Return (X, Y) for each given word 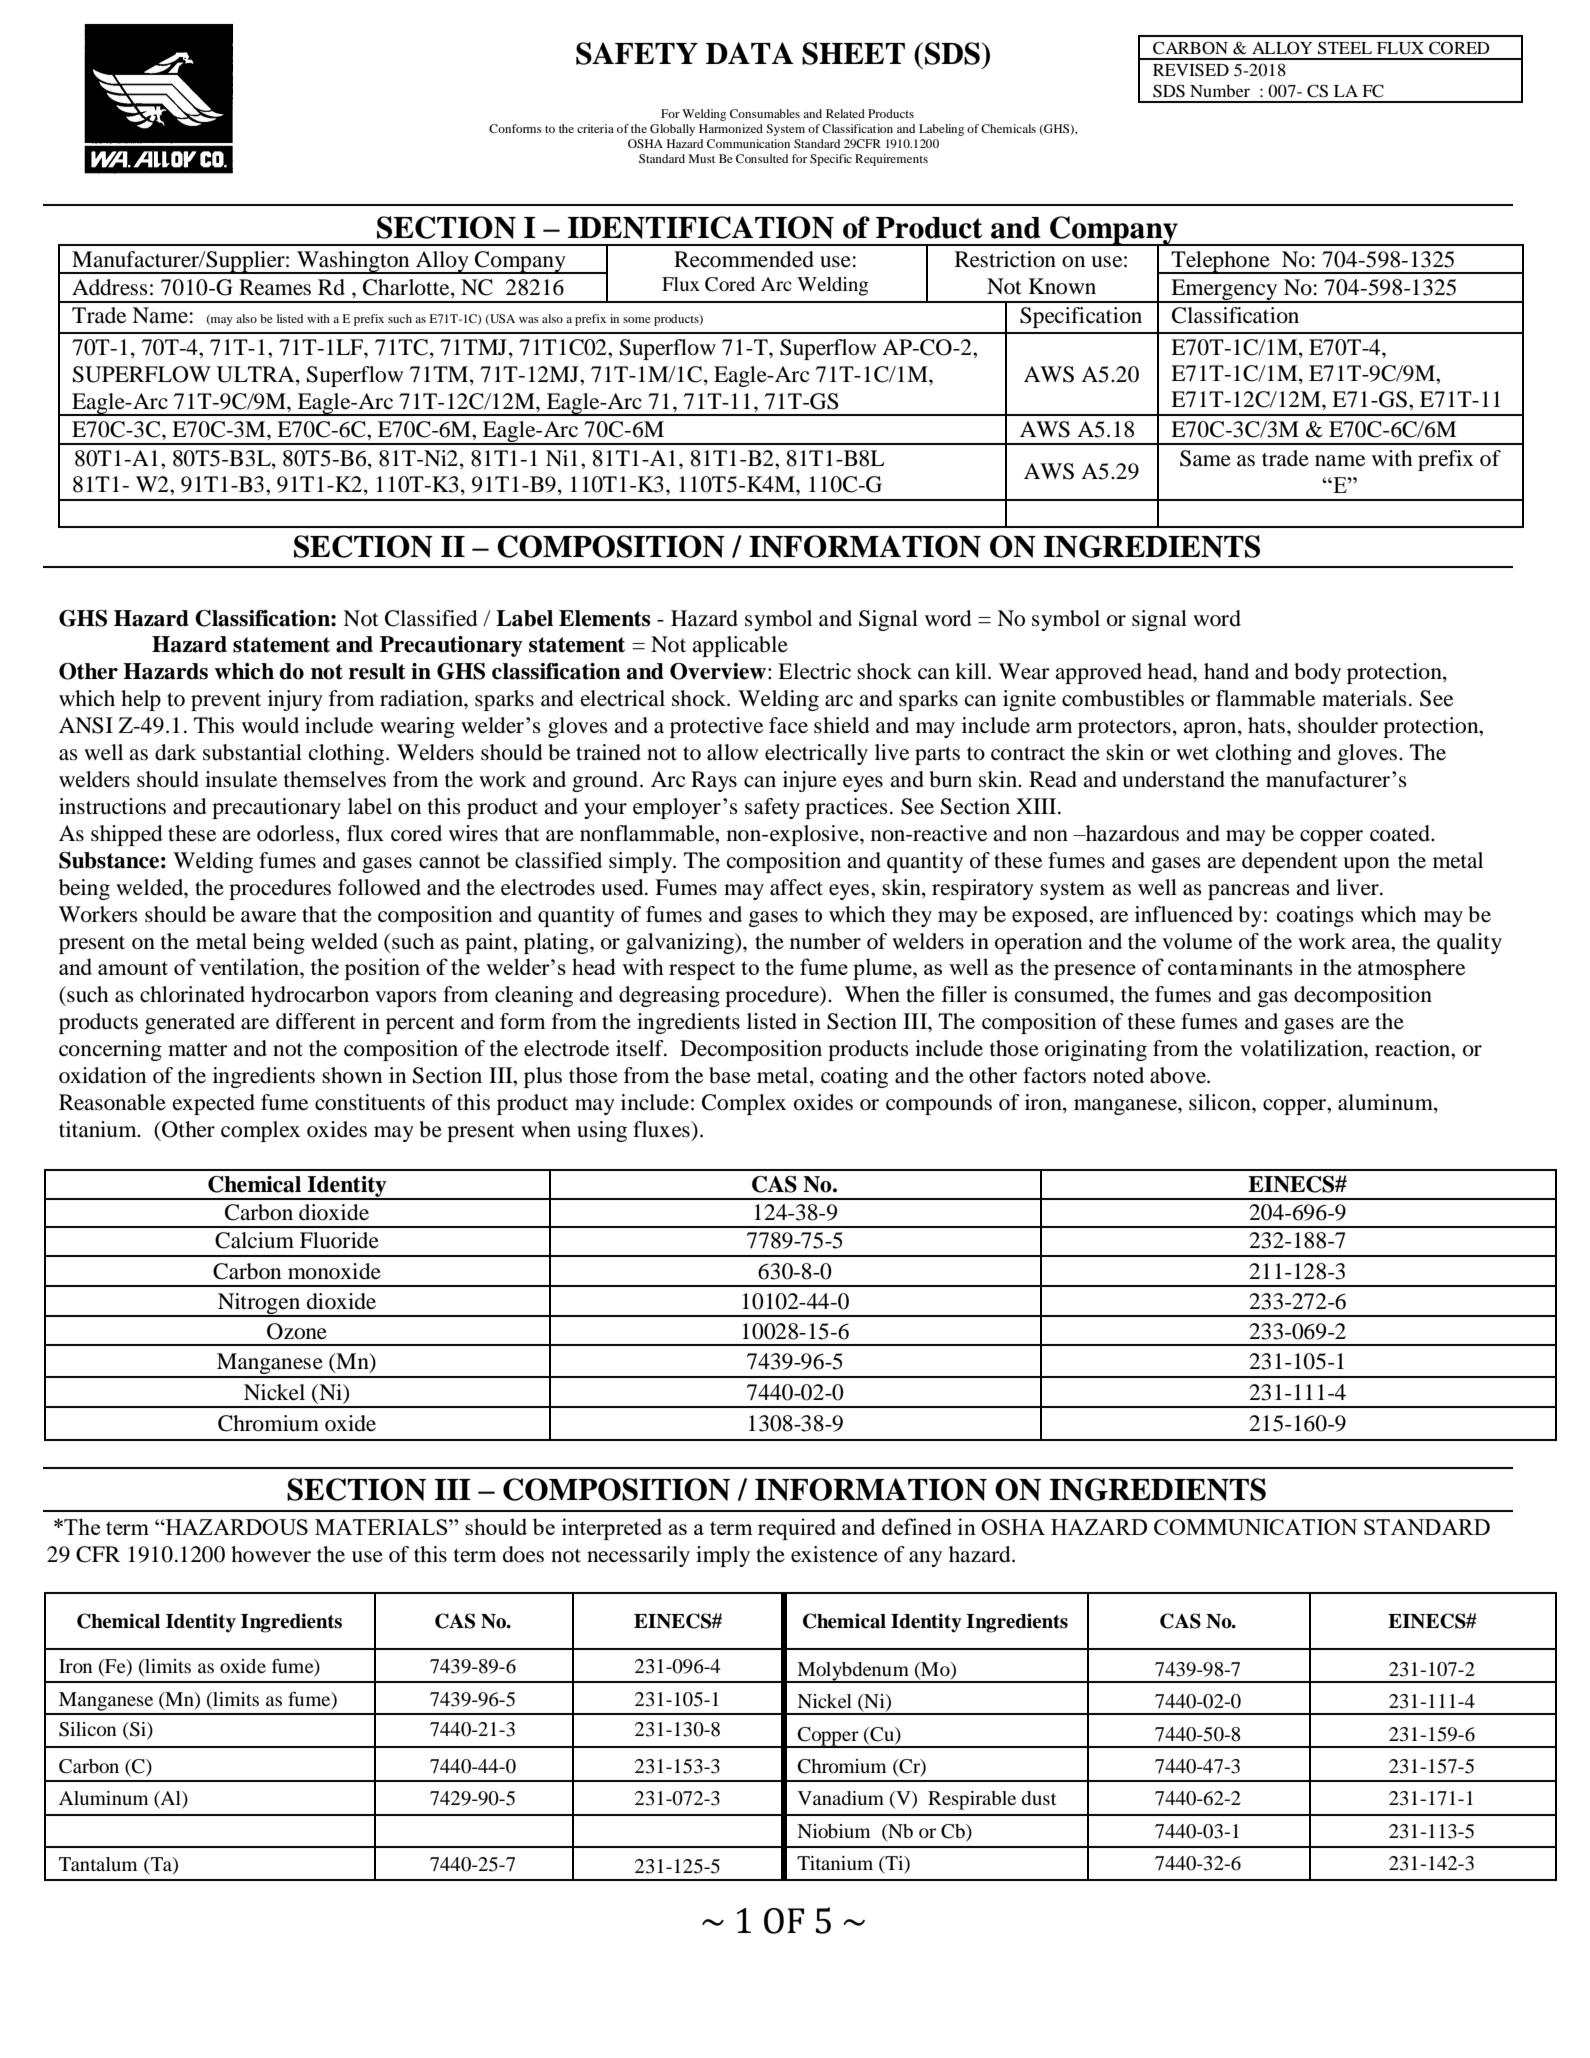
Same (1205, 458)
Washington (353, 262)
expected (214, 1104)
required (797, 1529)
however (271, 1554)
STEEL (1345, 48)
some (637, 320)
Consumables (765, 113)
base (730, 1075)
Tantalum (98, 1864)
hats (1266, 725)
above (1179, 1075)
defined (917, 1526)
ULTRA (257, 374)
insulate (241, 779)
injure (810, 781)
